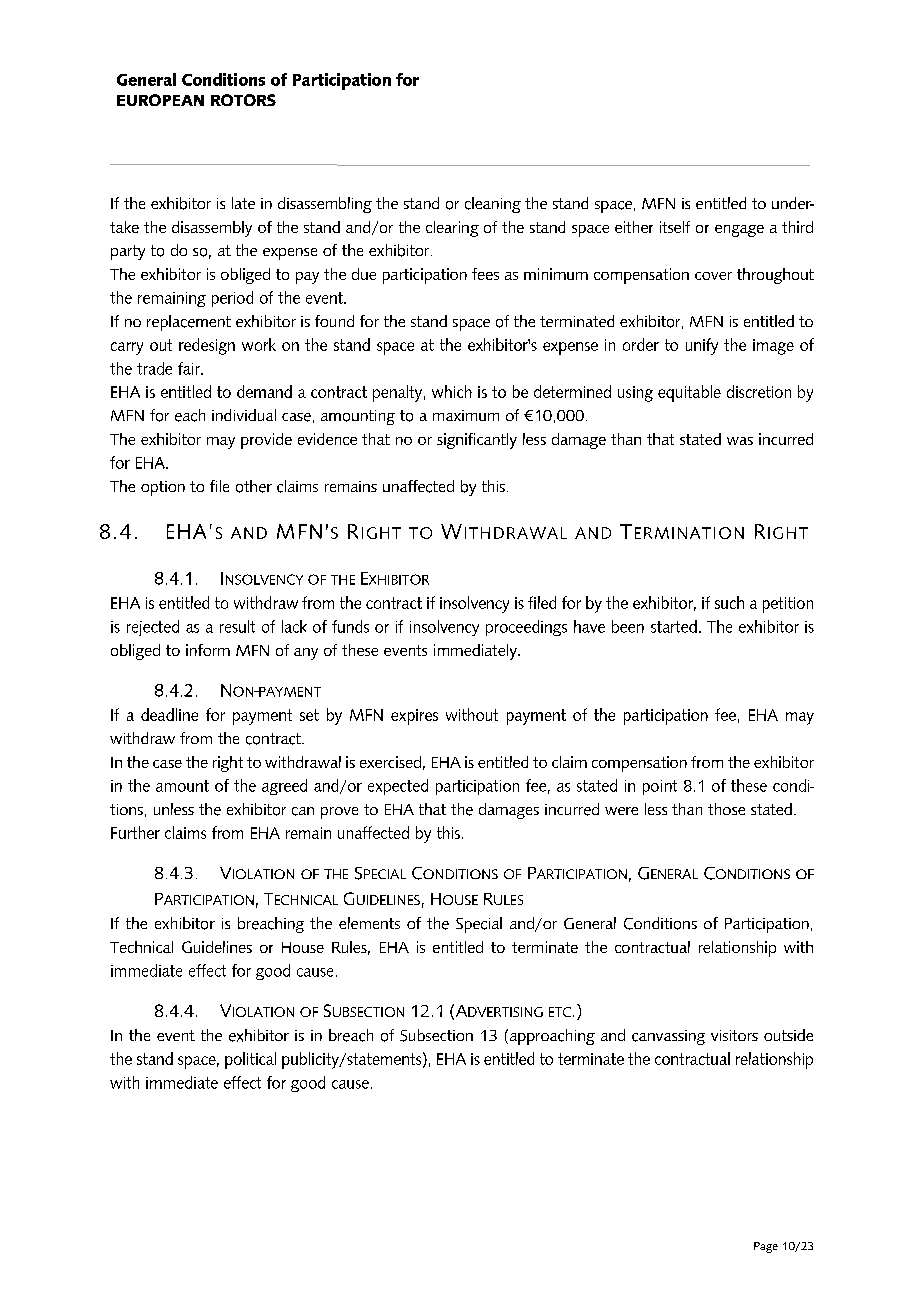 The width and height of the screenshot is (924, 1308). Describe the element at coordinates (526, 628) in the screenshot. I see `proceedings` at that location.
